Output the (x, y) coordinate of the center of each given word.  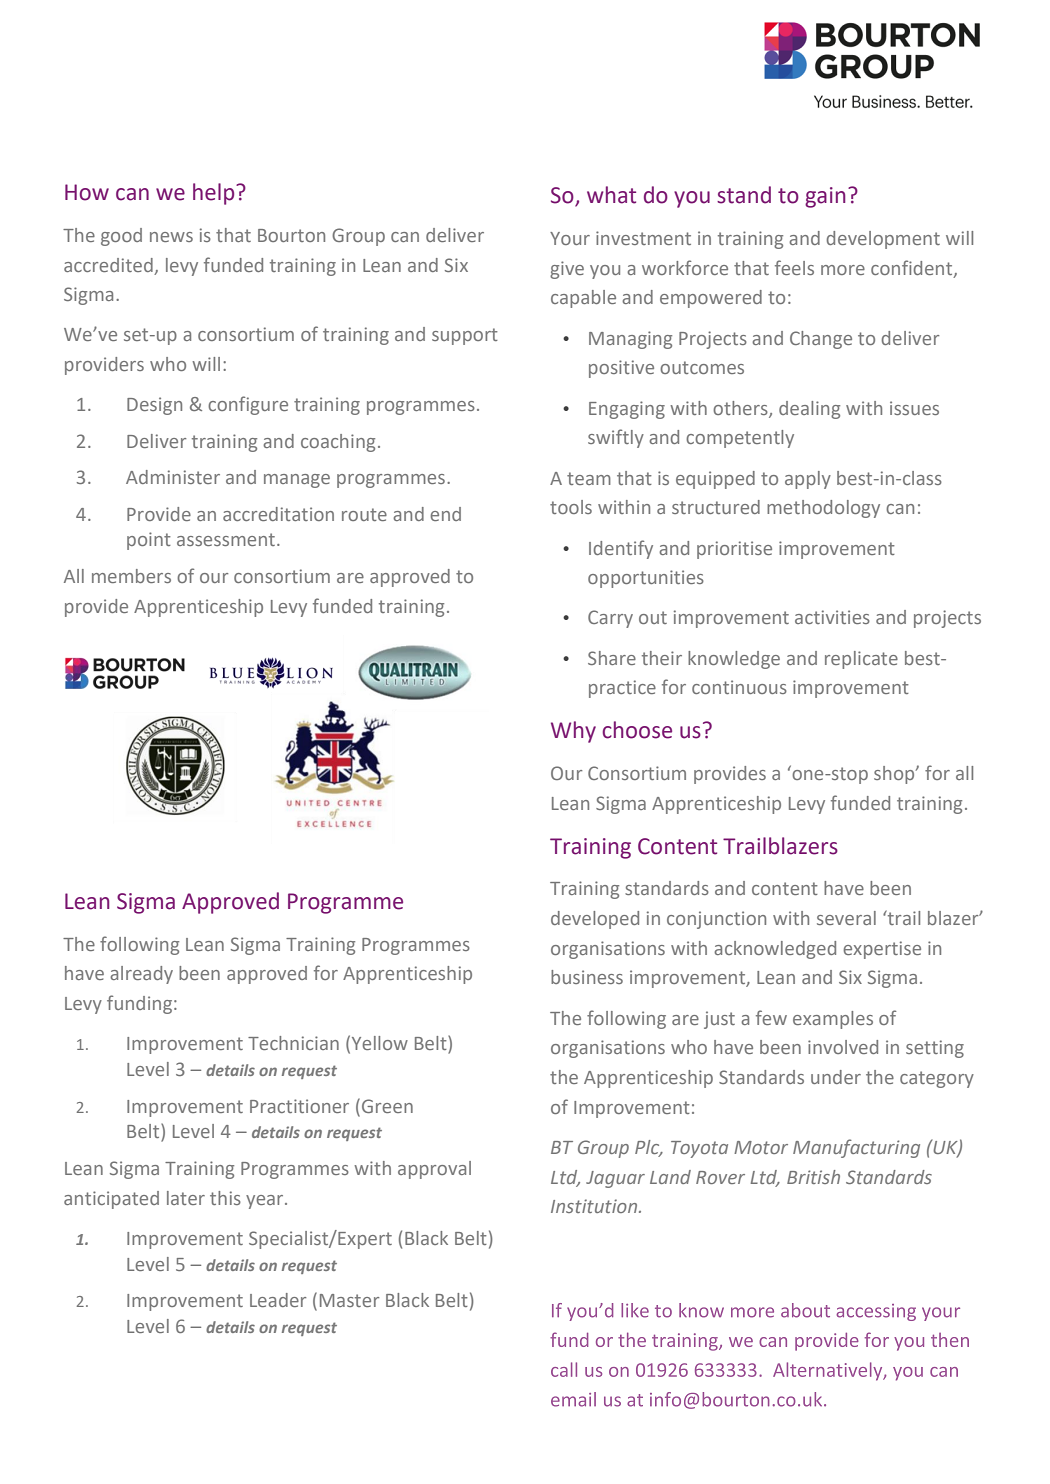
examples (833, 1020)
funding (139, 1004)
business (587, 977)
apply (808, 480)
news (171, 237)
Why (573, 732)
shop (895, 775)
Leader (278, 1300)
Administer (173, 477)
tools (571, 507)
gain (825, 197)
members (131, 576)
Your (570, 238)
